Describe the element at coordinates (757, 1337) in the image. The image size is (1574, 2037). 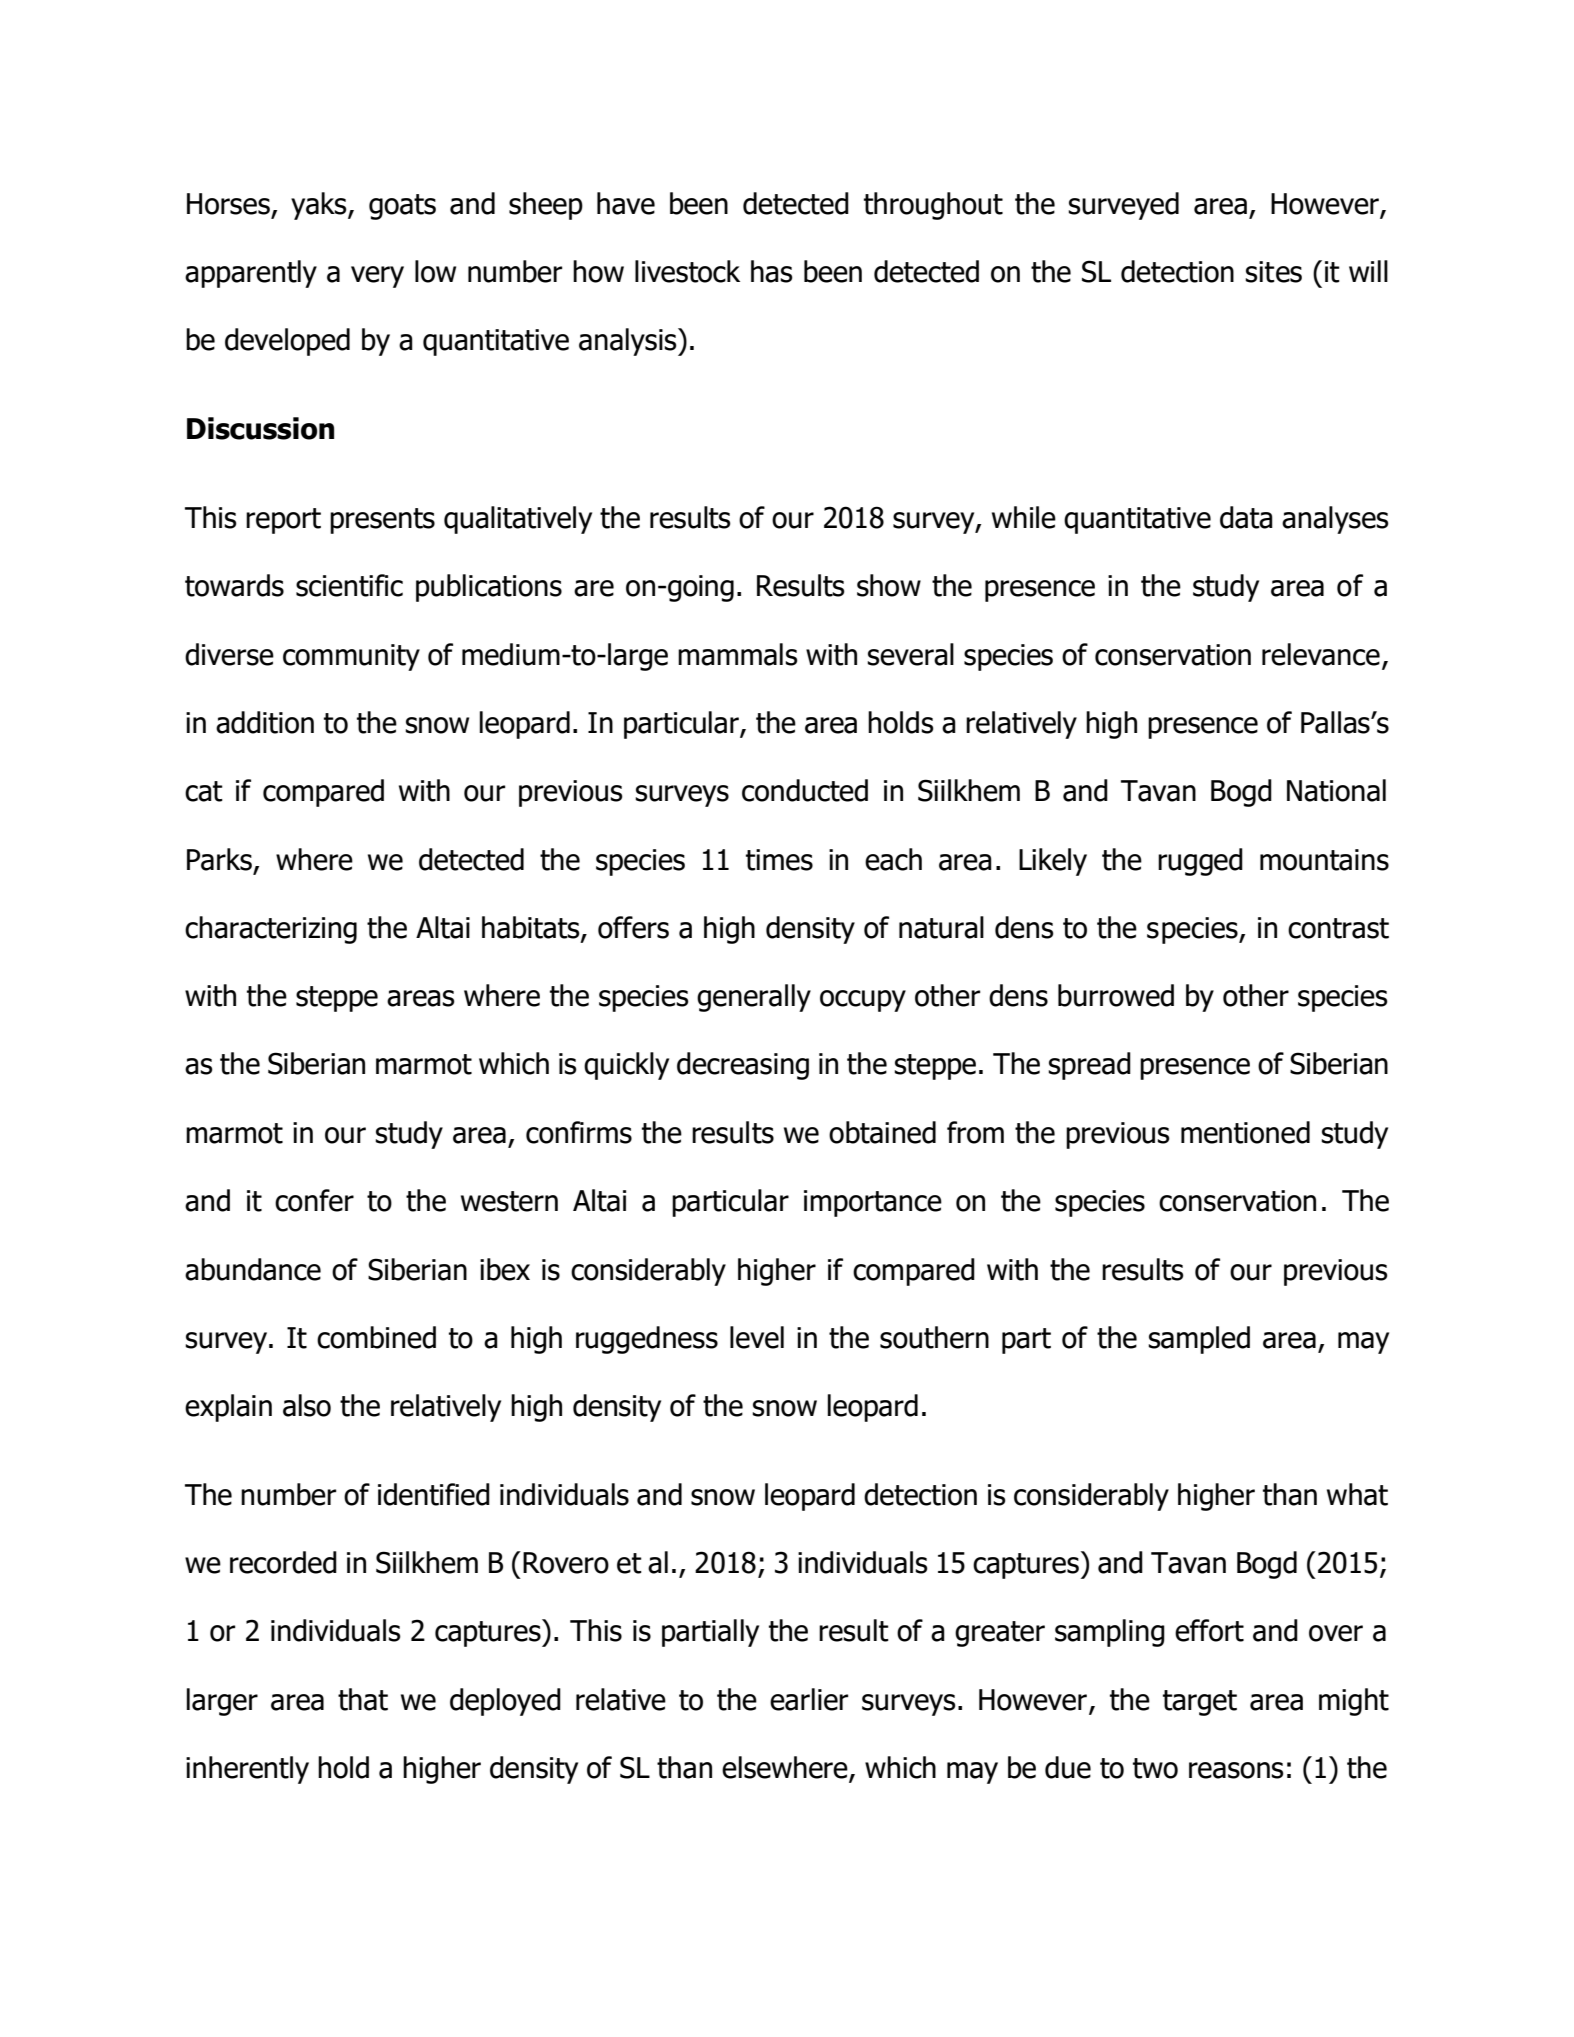
I see `level` at that location.
